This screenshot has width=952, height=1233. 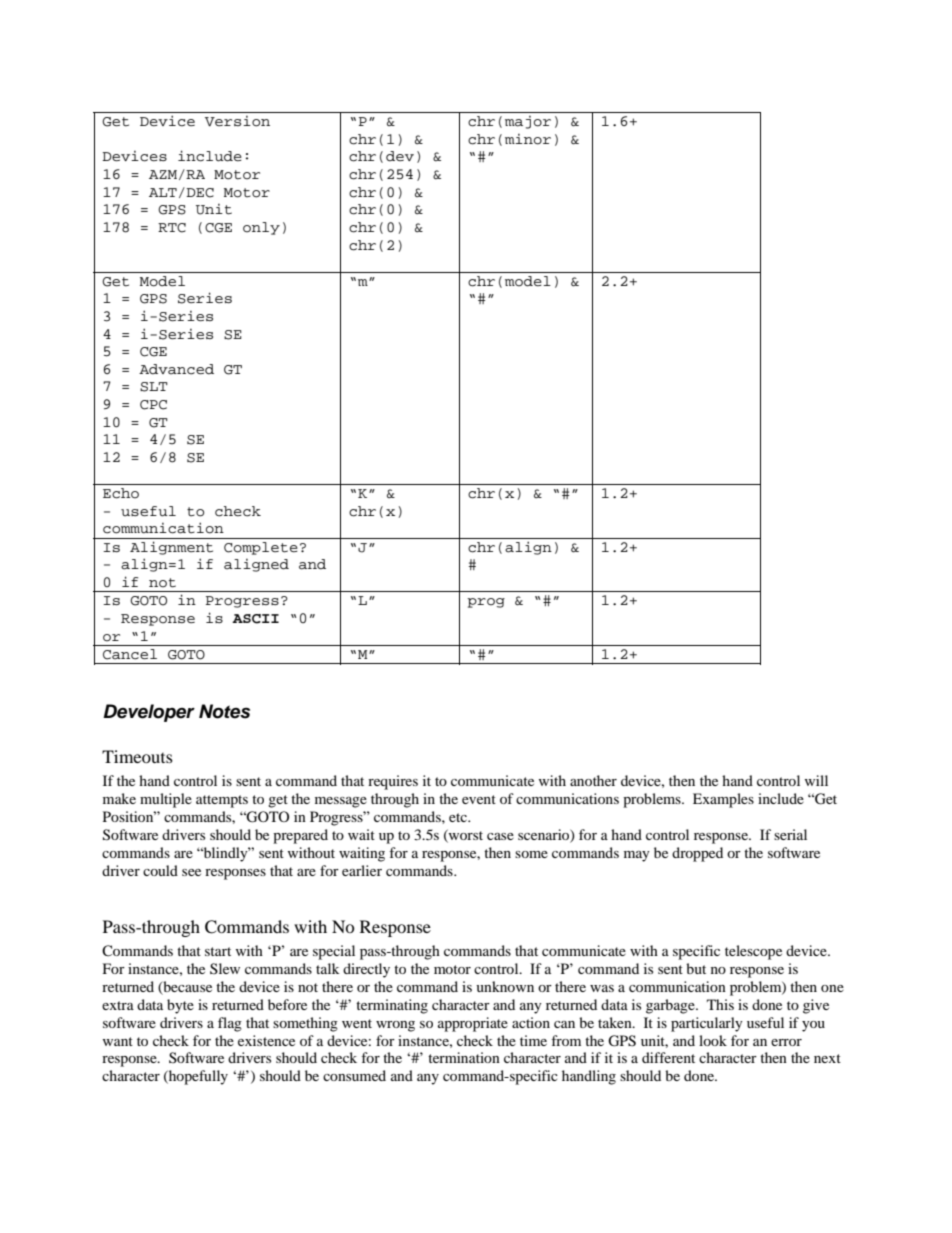 I want to click on Version, so click(x=237, y=121).
